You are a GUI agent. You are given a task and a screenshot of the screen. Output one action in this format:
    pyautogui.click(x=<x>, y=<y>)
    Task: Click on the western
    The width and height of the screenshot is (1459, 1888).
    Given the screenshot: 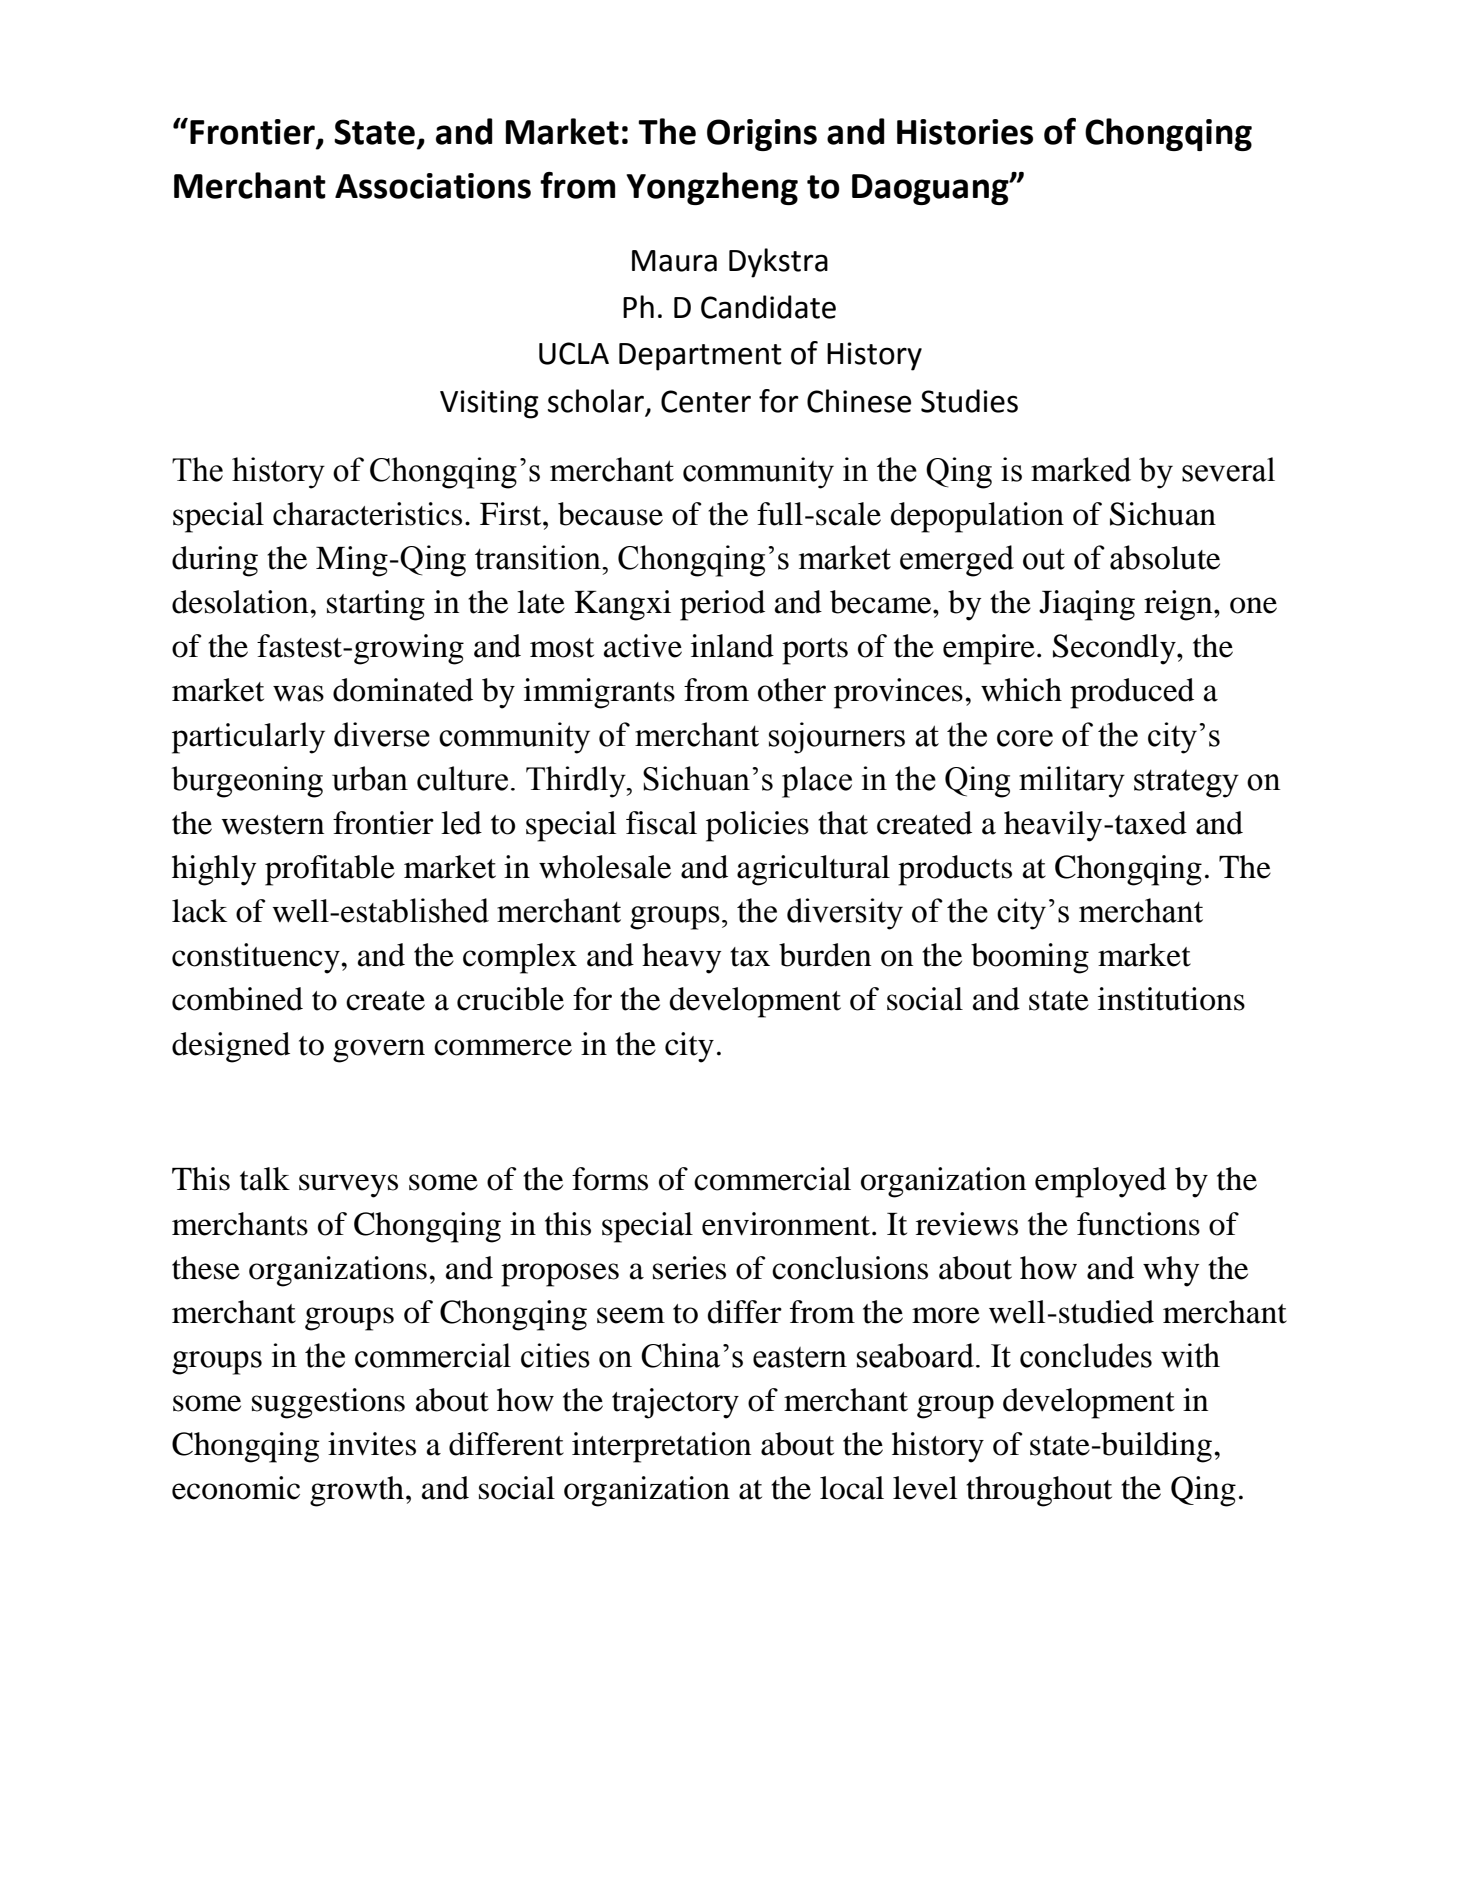 What is the action you would take?
    pyautogui.click(x=272, y=825)
